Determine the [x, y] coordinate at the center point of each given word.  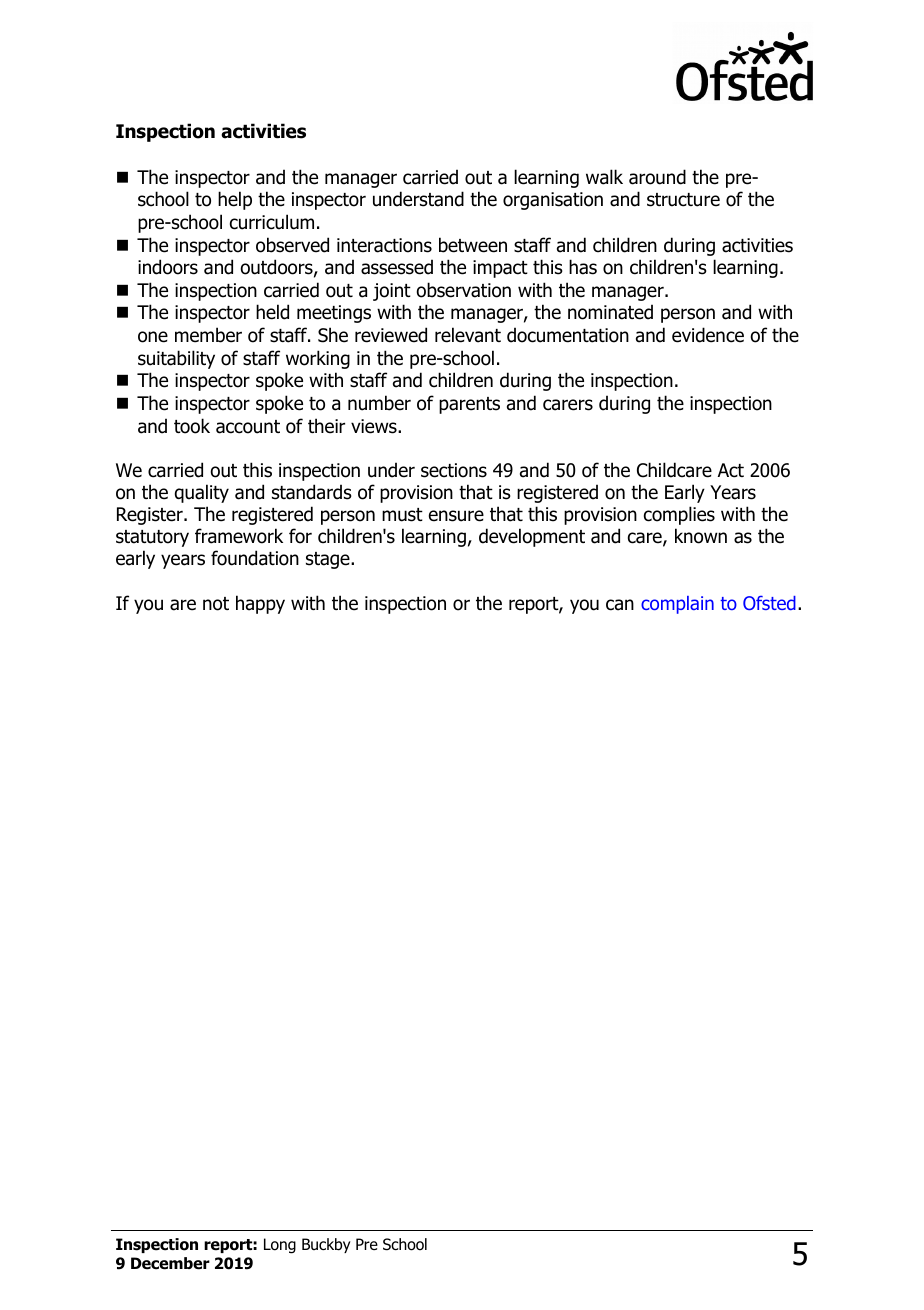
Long [280, 1246]
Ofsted [769, 603]
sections [454, 470]
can [620, 605]
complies [679, 515]
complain [677, 605]
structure [683, 200]
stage [329, 560]
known [701, 536]
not [216, 604]
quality [202, 493]
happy [260, 604]
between [473, 245]
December [170, 1263]
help [235, 200]
